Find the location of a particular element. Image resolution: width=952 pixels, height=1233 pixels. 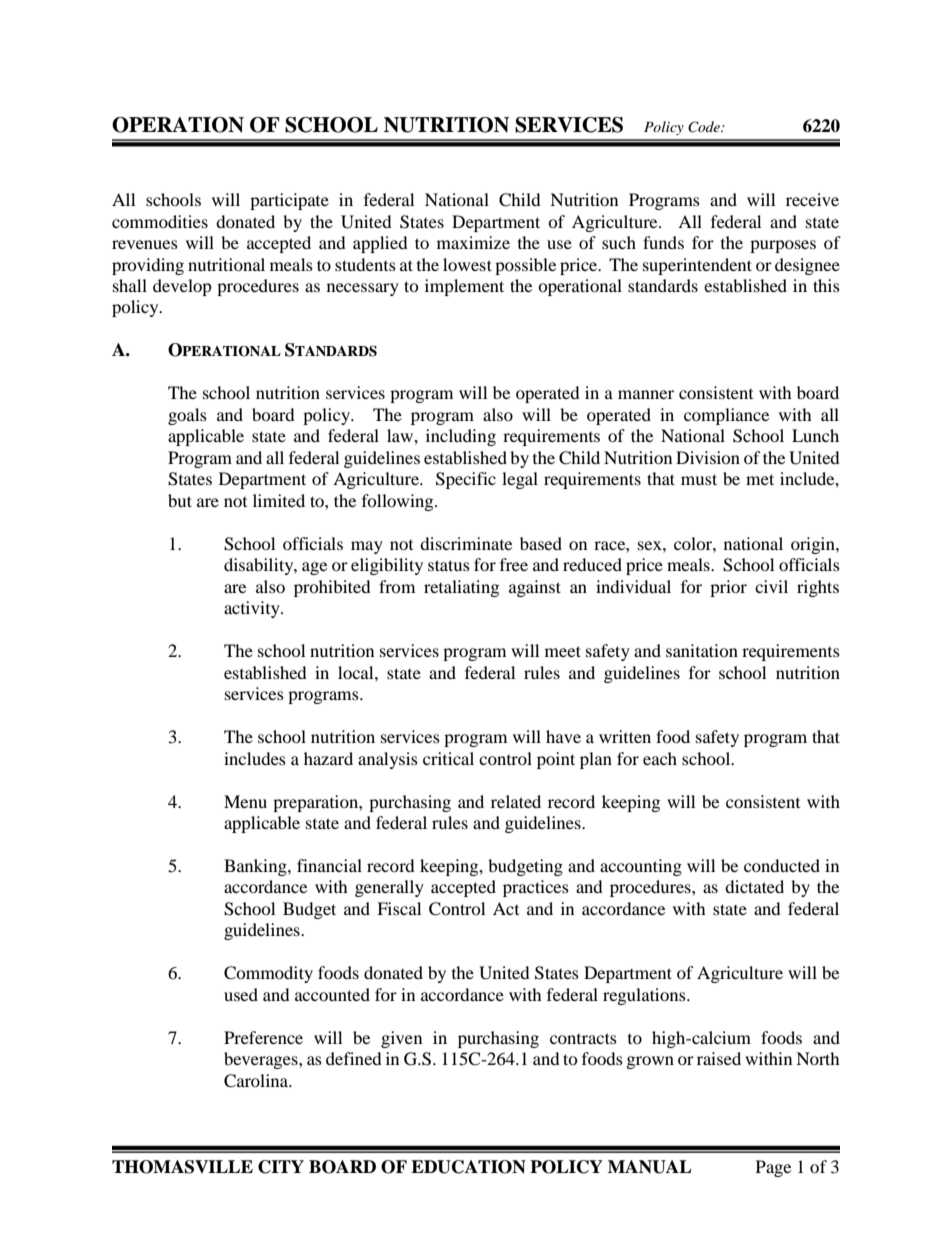

Division is located at coordinates (708, 457).
